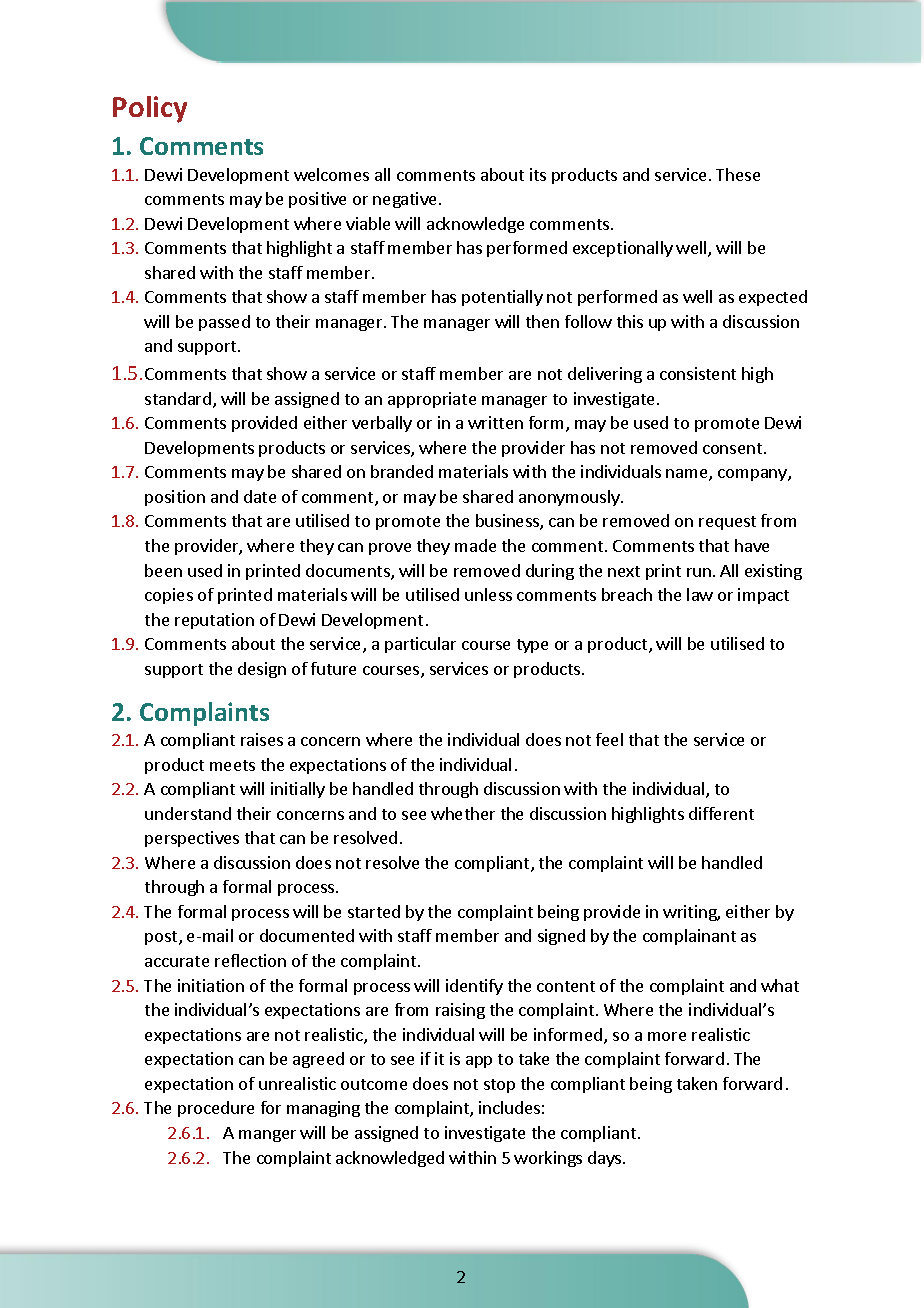 The image size is (924, 1308). What do you see at coordinates (214, 621) in the screenshot?
I see `reputation` at bounding box center [214, 621].
